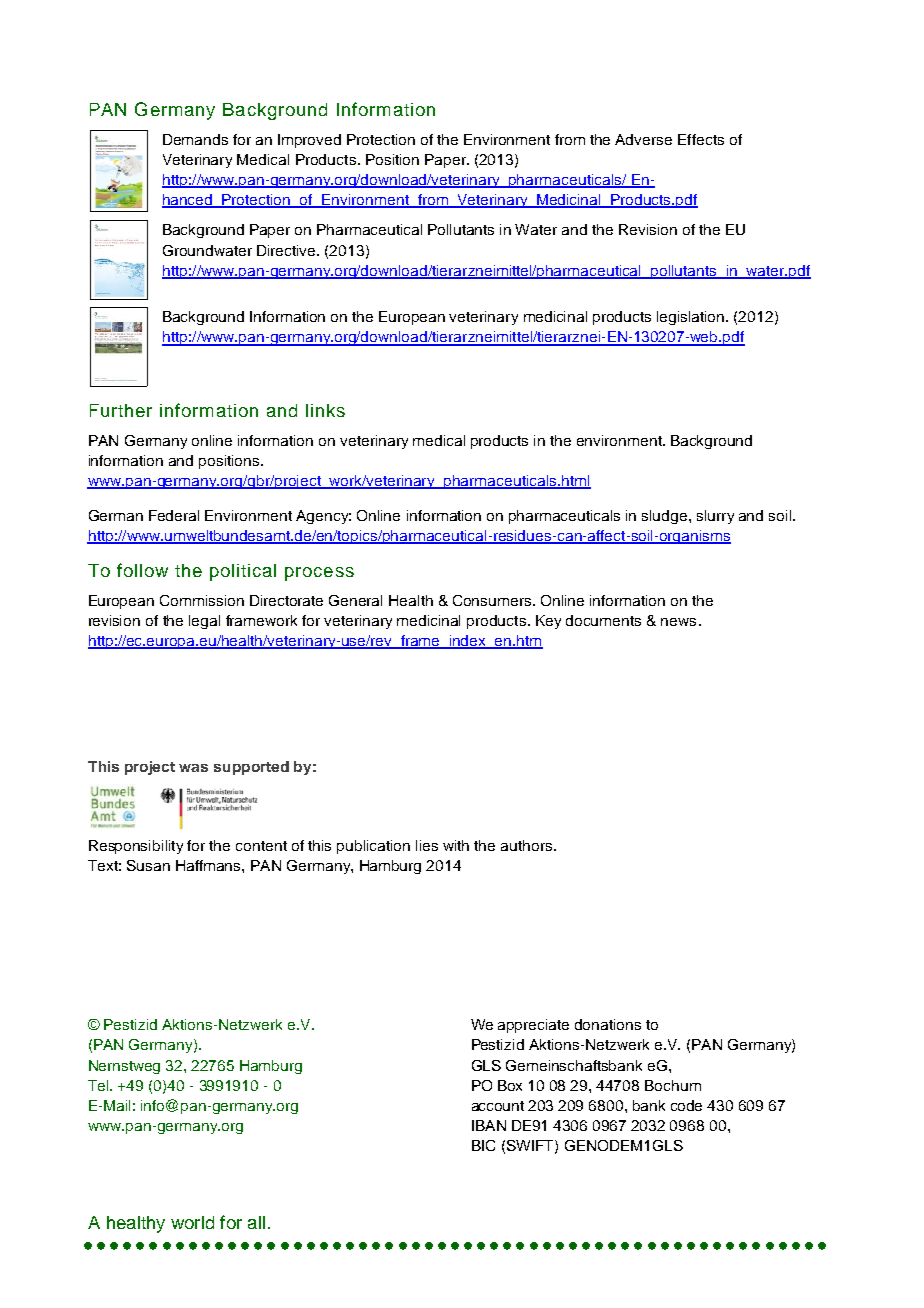 The height and width of the screenshot is (1308, 924). What do you see at coordinates (309, 141) in the screenshot?
I see `Improved` at bounding box center [309, 141].
